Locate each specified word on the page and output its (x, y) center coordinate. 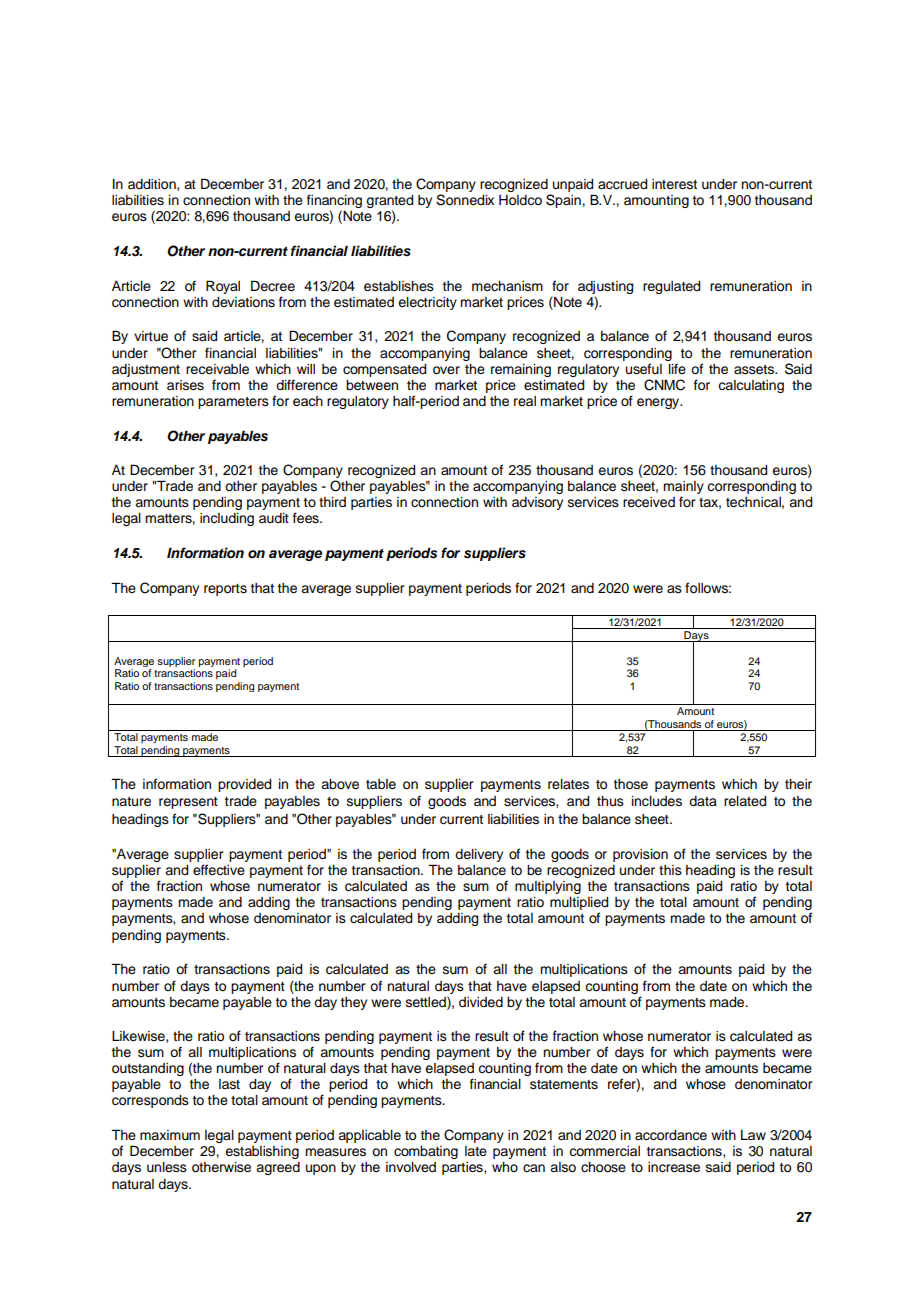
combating (426, 1152)
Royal (223, 287)
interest (674, 184)
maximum (170, 1135)
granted (389, 203)
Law (753, 1135)
